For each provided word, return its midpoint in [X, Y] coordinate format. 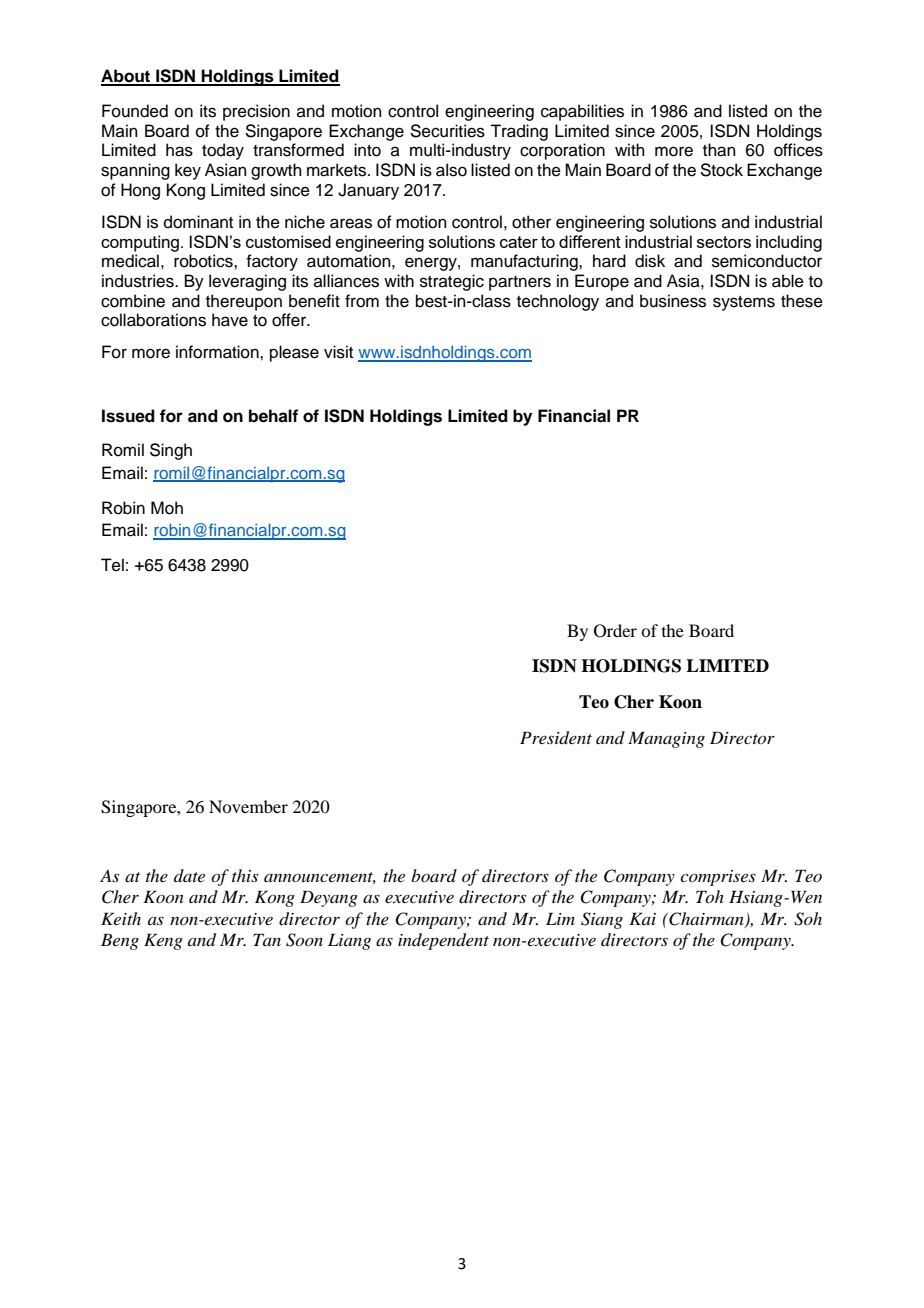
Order [615, 631]
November [248, 806]
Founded [135, 111]
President [556, 738]
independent [443, 941]
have [230, 320]
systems [744, 303]
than [719, 150]
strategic [452, 282]
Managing [666, 739]
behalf [273, 416]
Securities [447, 131]
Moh [167, 508]
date [189, 875]
